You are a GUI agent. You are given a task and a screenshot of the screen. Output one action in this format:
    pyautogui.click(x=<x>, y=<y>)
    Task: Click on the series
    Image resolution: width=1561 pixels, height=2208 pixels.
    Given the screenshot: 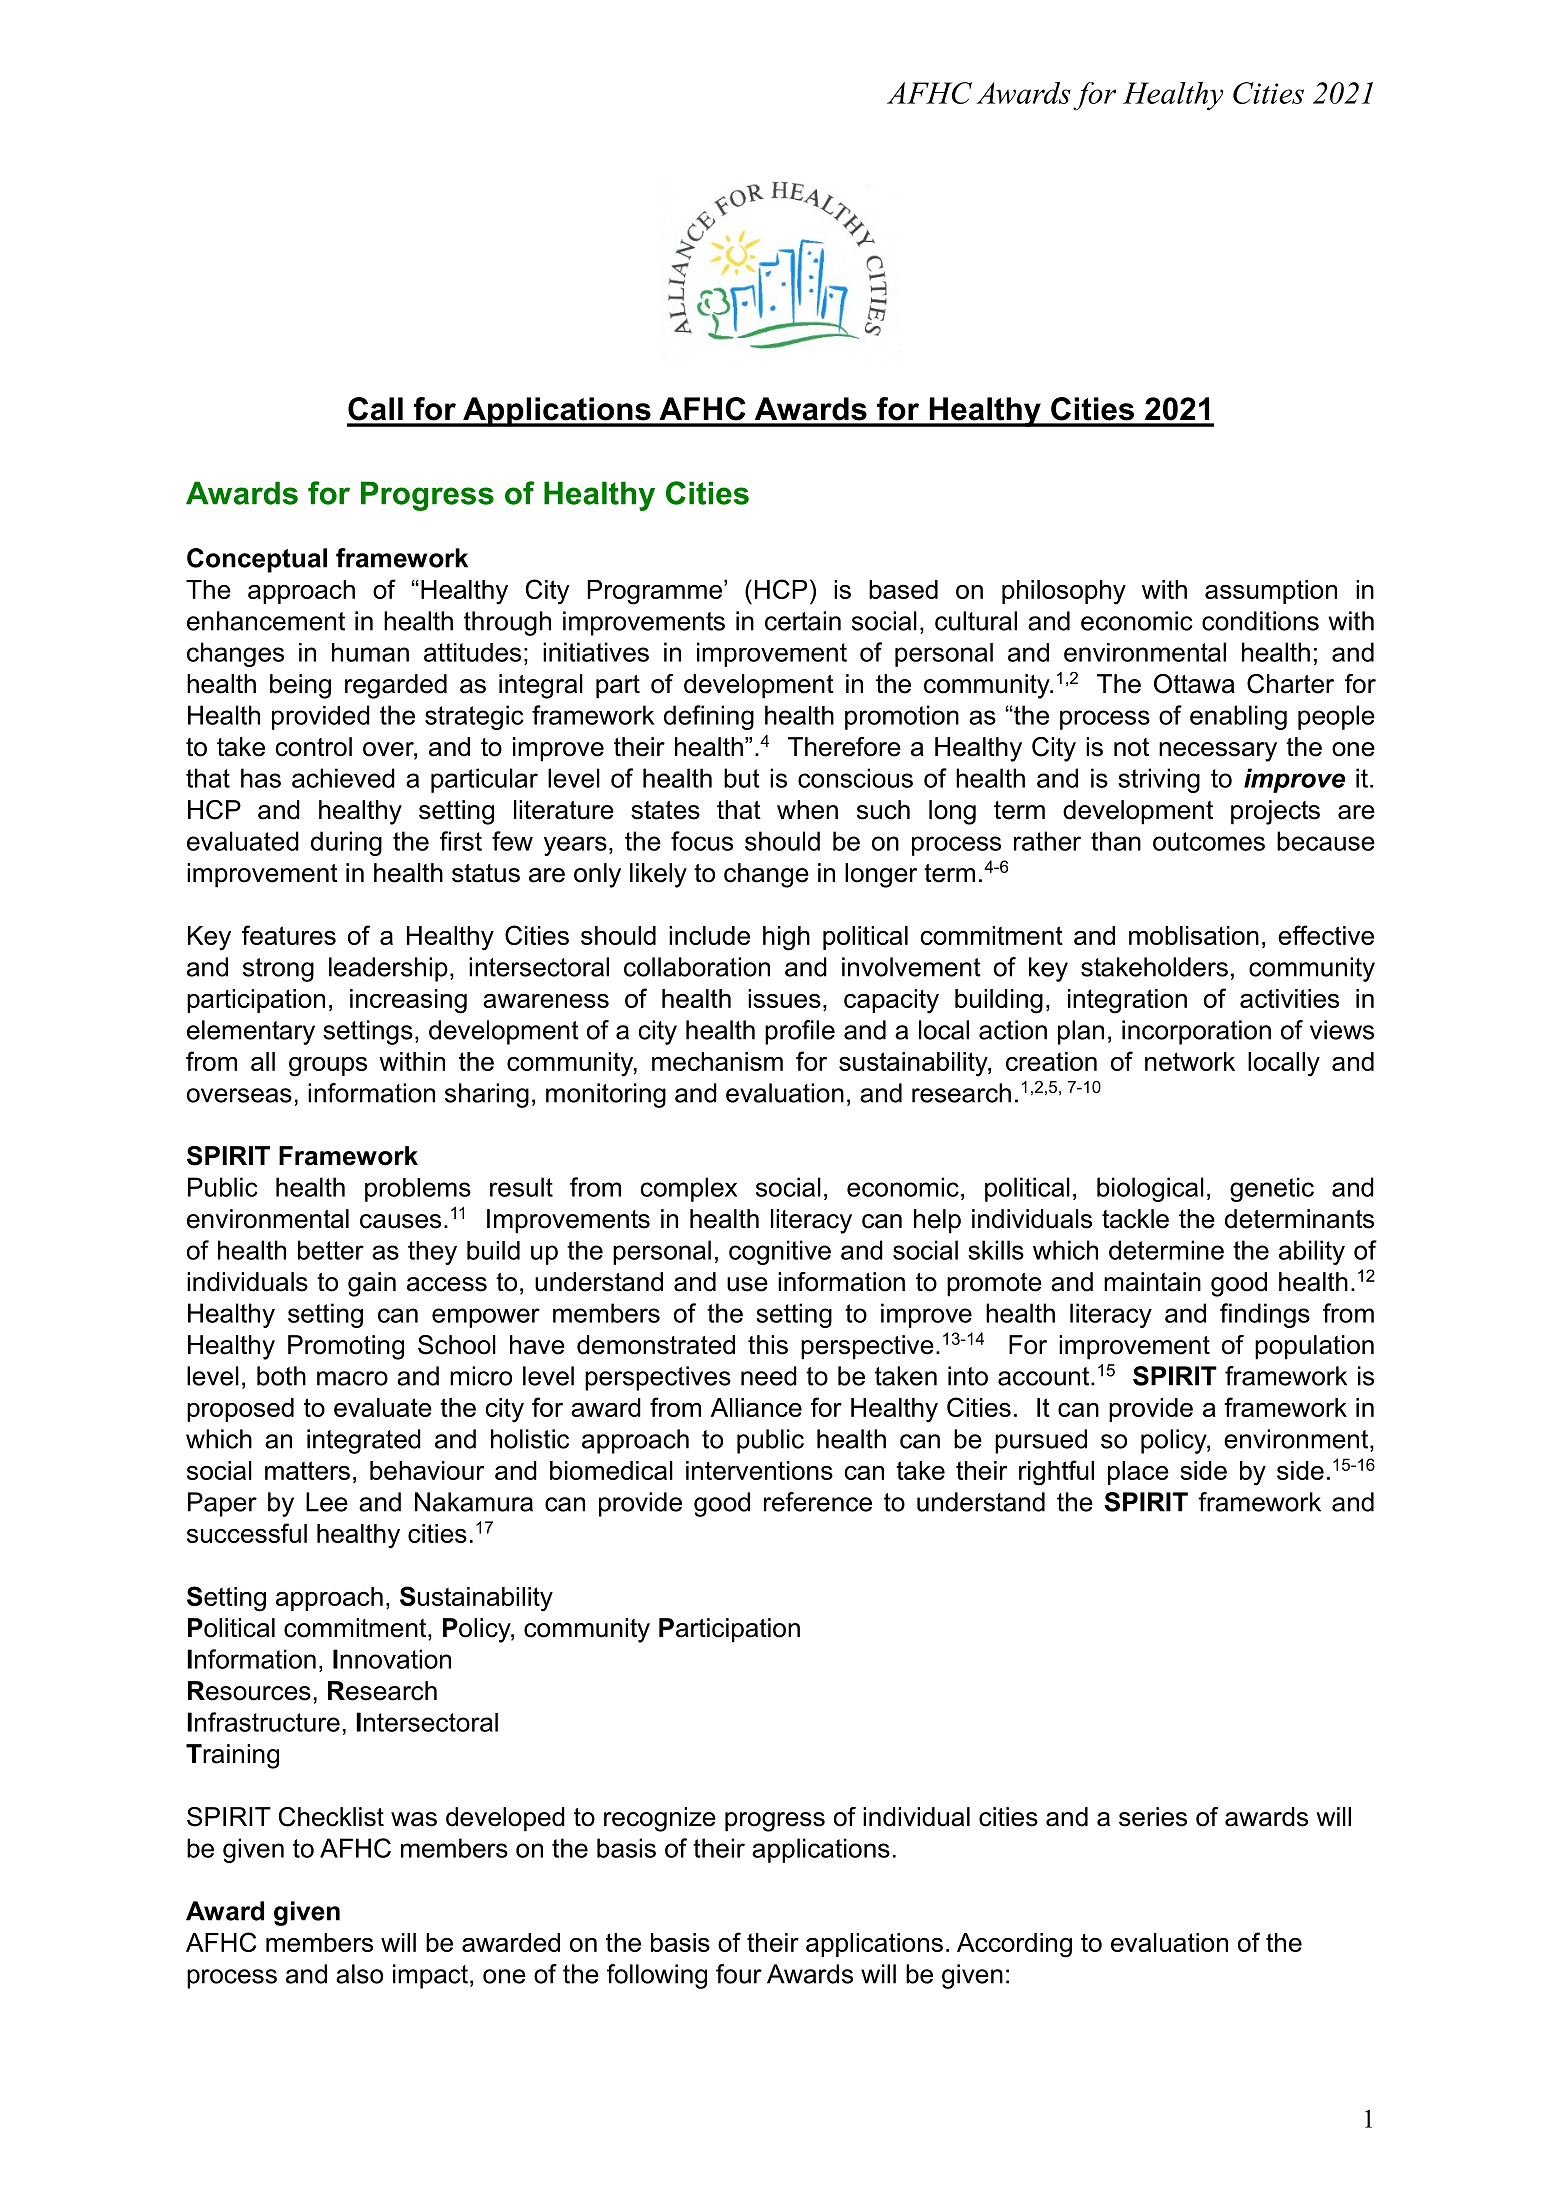 What is the action you would take?
    pyautogui.click(x=1153, y=1817)
